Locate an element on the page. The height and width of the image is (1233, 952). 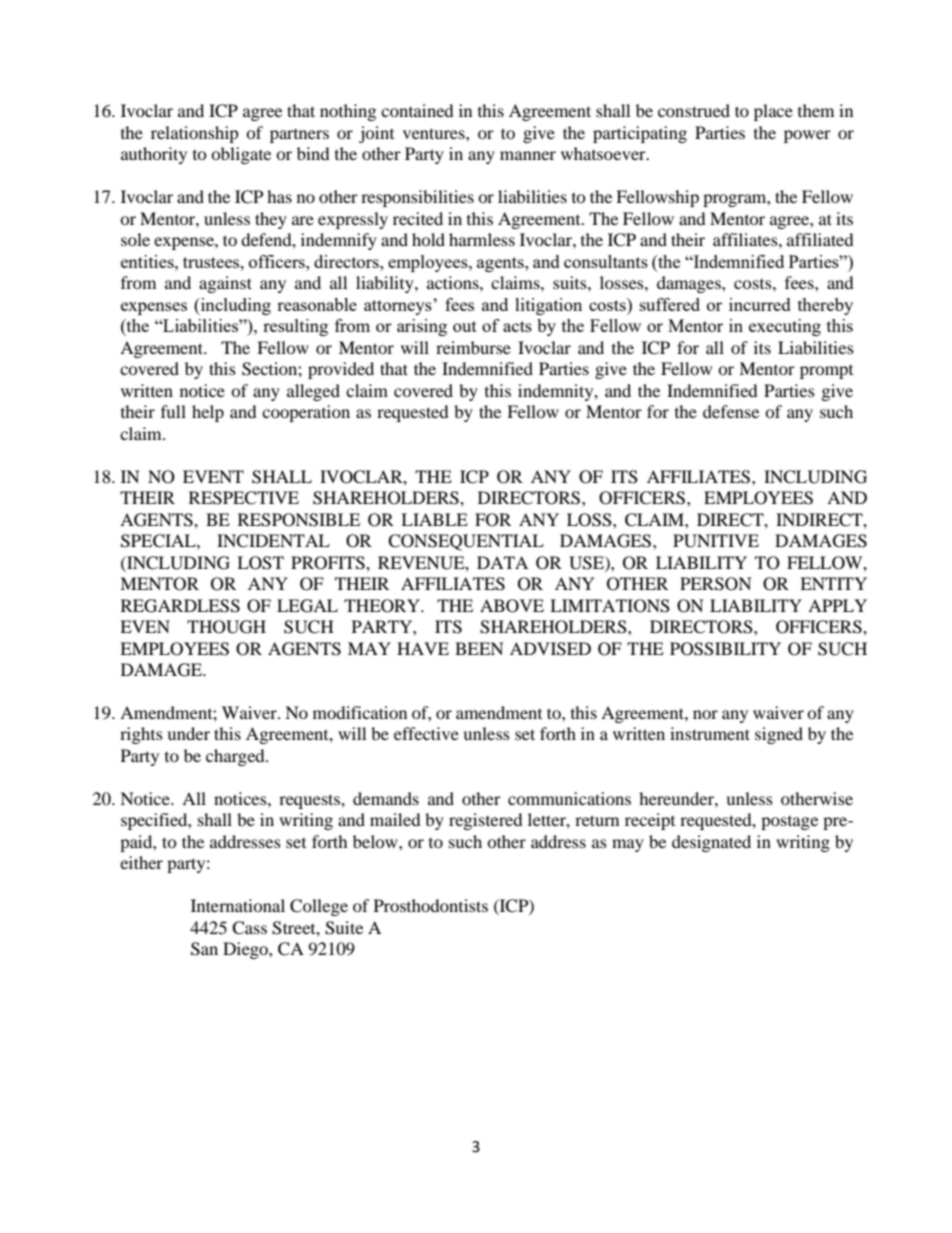
PUNITIVE is located at coordinates (716, 541).
